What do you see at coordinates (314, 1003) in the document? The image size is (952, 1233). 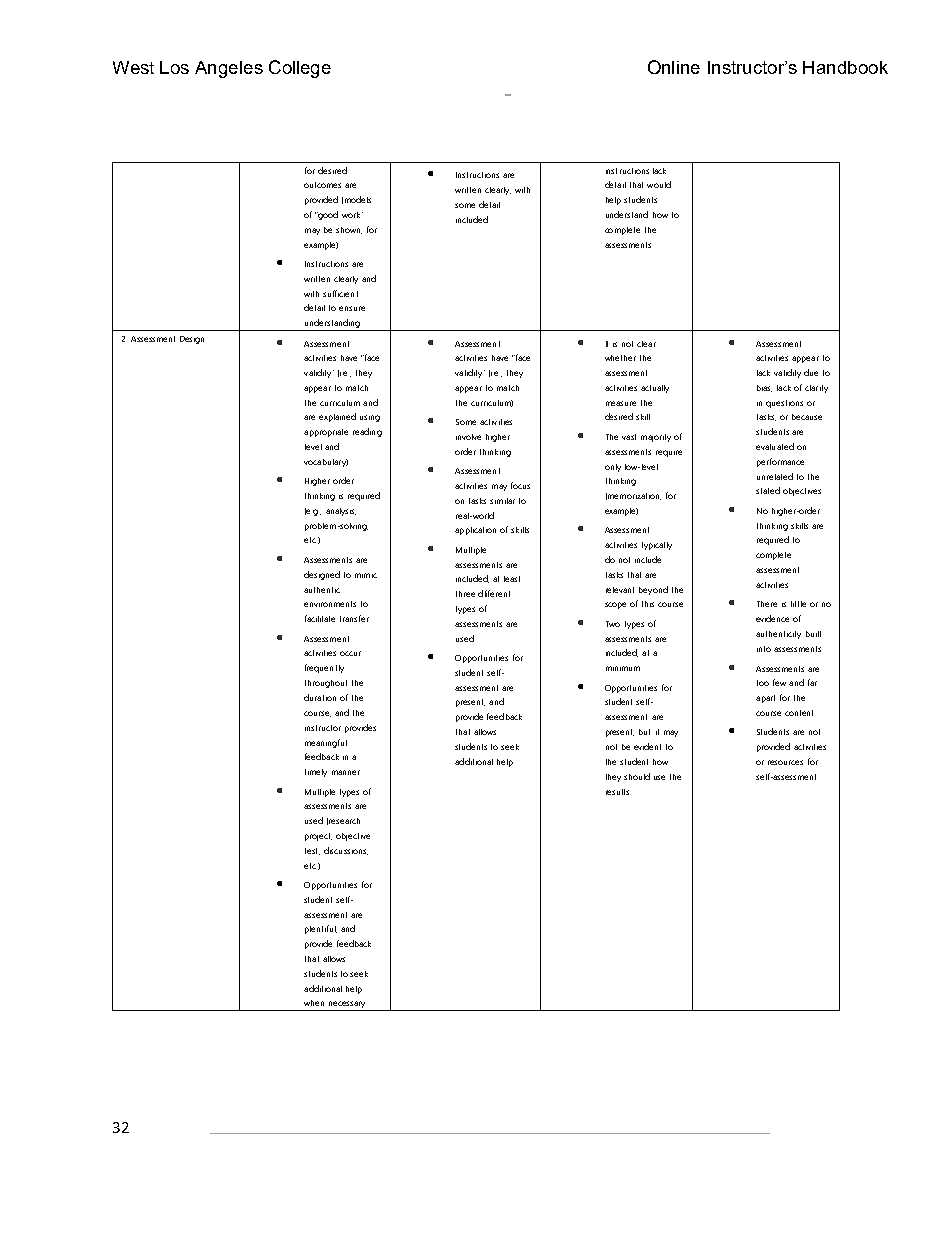 I see `when` at bounding box center [314, 1003].
